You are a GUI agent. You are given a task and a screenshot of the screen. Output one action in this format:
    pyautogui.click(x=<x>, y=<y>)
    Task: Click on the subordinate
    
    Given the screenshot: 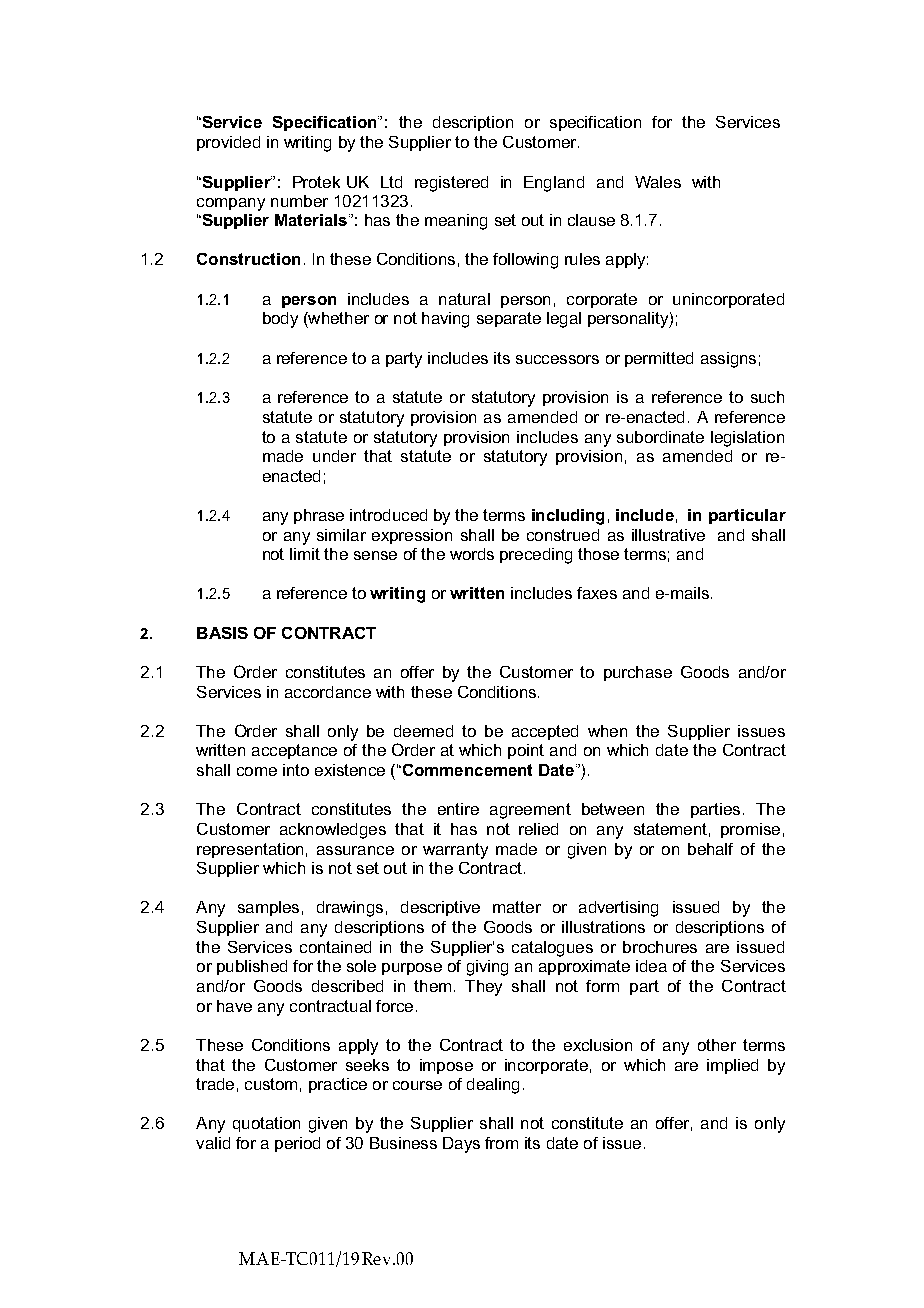 What is the action you would take?
    pyautogui.click(x=660, y=437)
